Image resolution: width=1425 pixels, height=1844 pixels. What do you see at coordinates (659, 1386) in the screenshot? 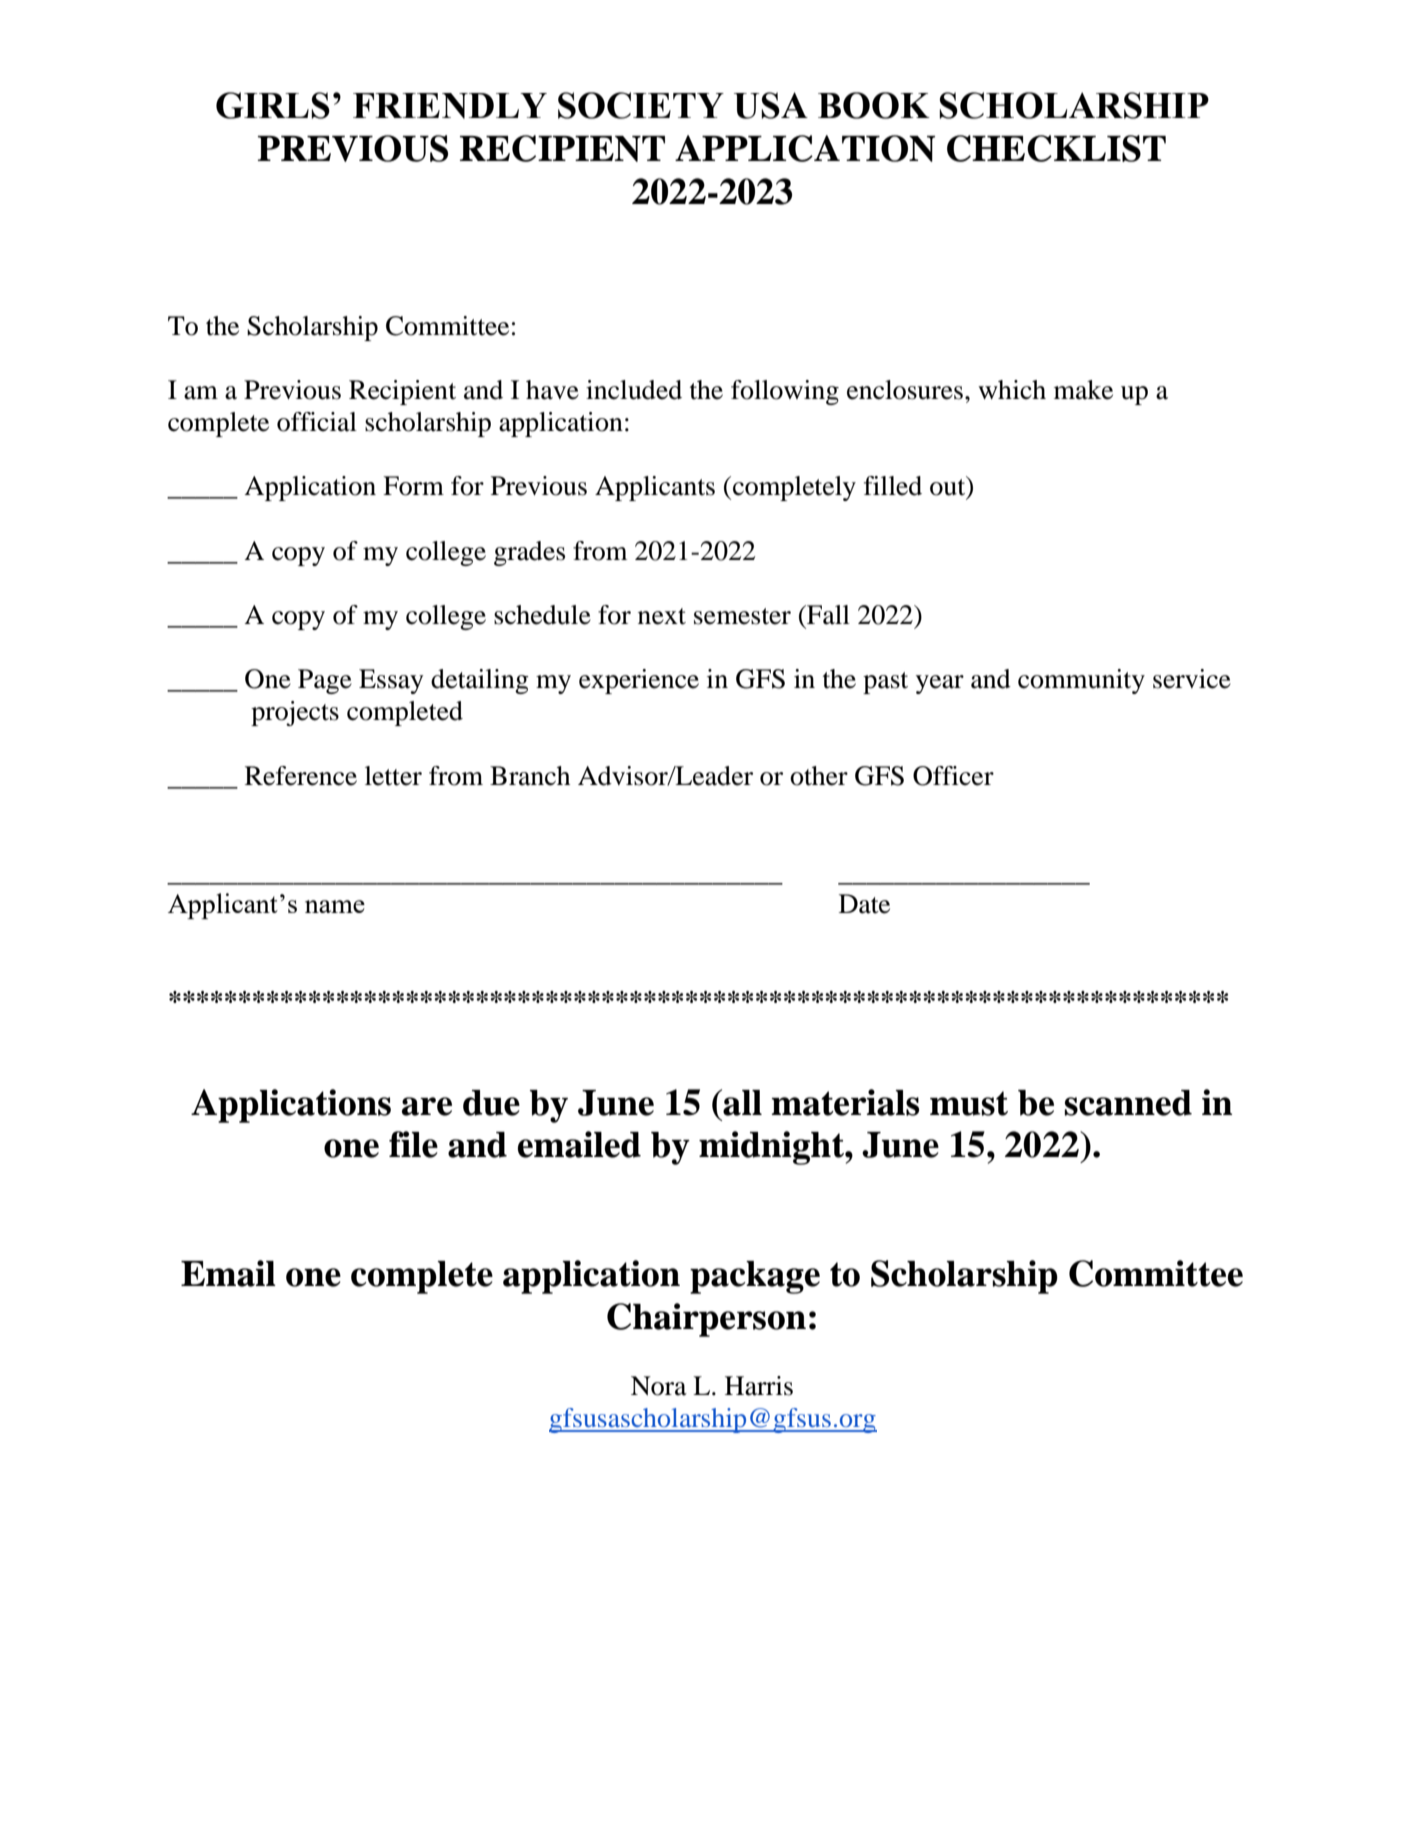
I see `Nora` at bounding box center [659, 1386].
